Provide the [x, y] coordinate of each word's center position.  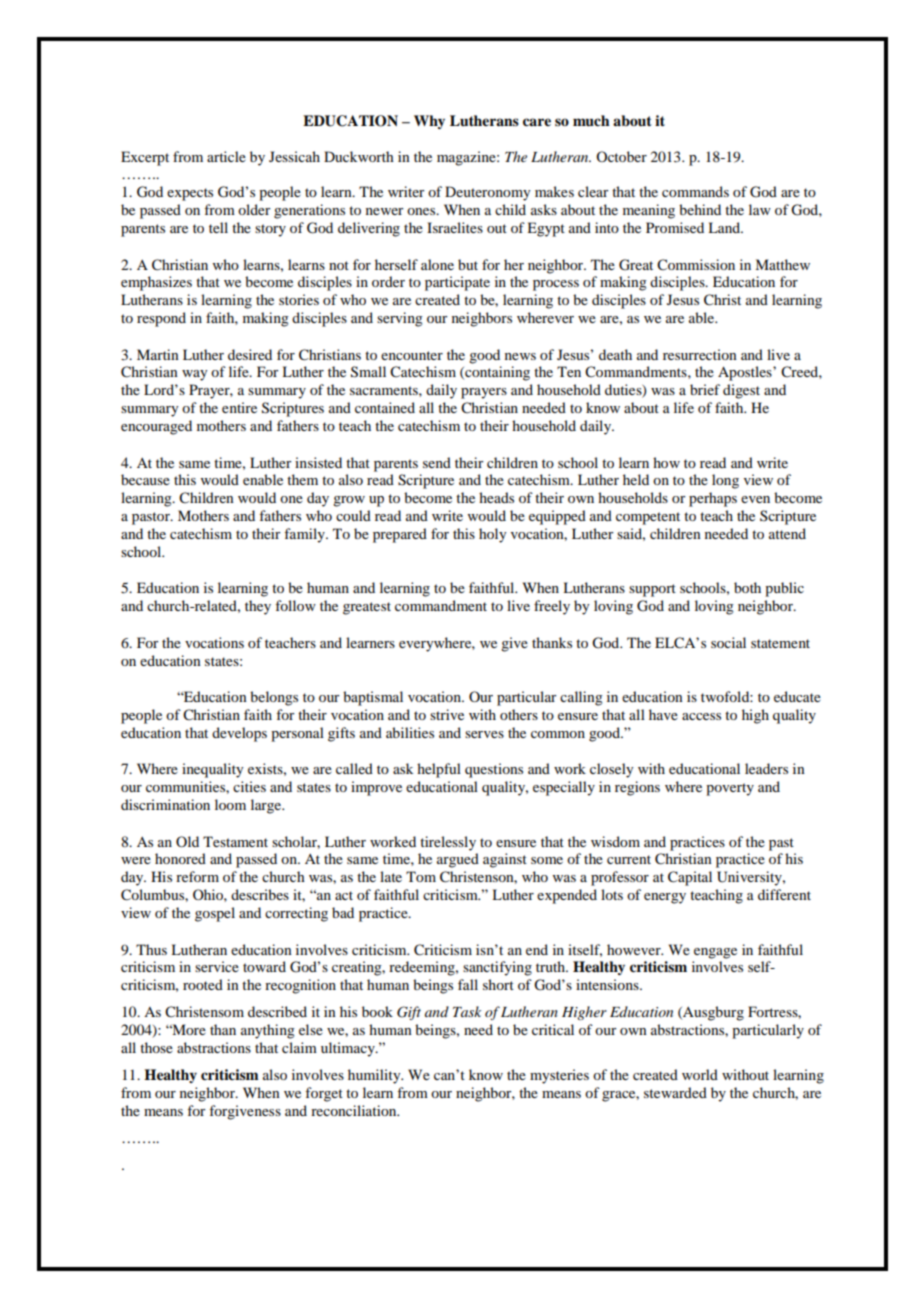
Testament [235, 841]
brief [705, 389]
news [520, 356]
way [194, 375]
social [728, 642]
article [226, 156]
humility [375, 1076]
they [258, 607]
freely [552, 607]
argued [458, 860]
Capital [690, 878]
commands [695, 191]
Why [429, 122]
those [156, 1047]
